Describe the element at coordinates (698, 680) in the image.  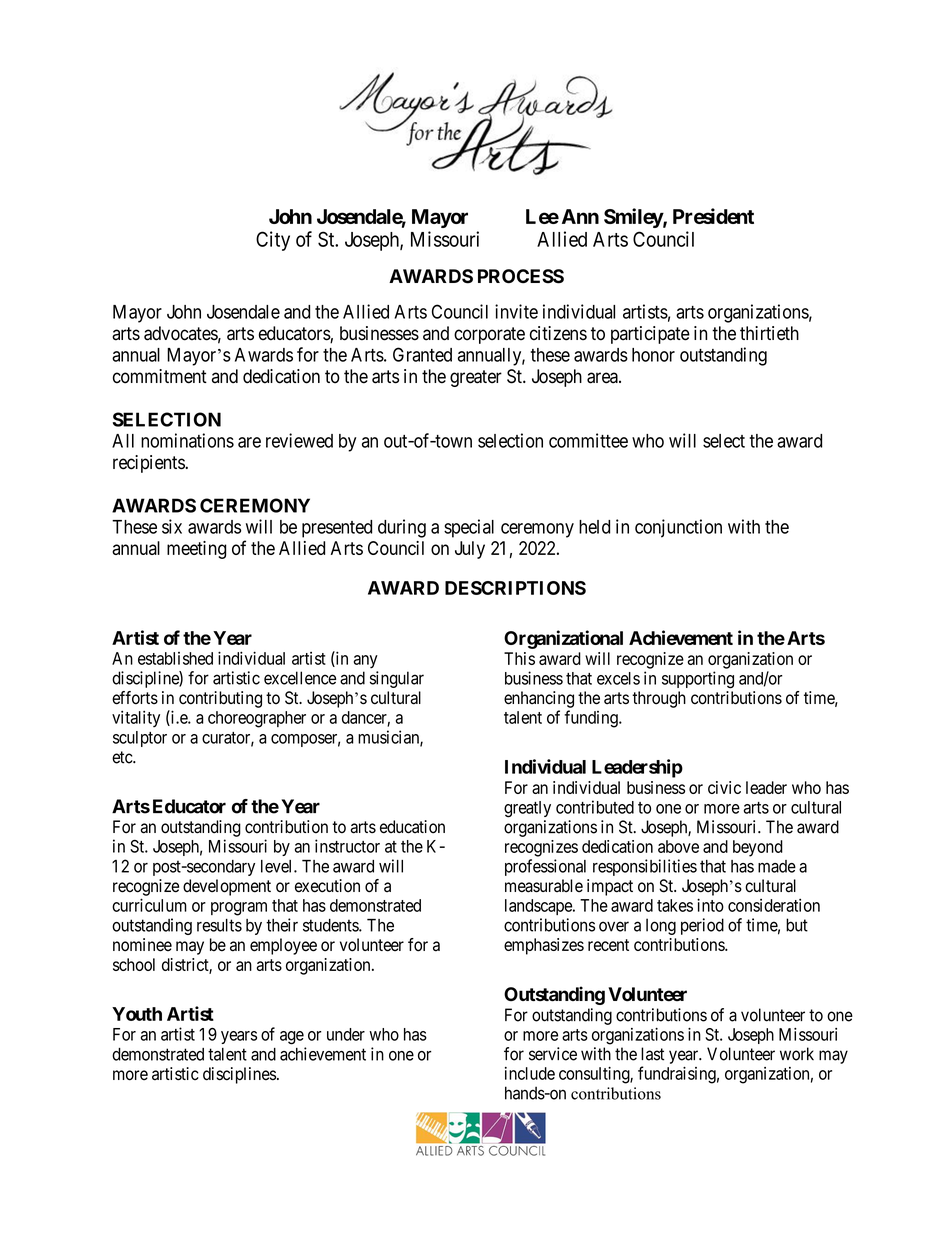
I see `supporting` at that location.
